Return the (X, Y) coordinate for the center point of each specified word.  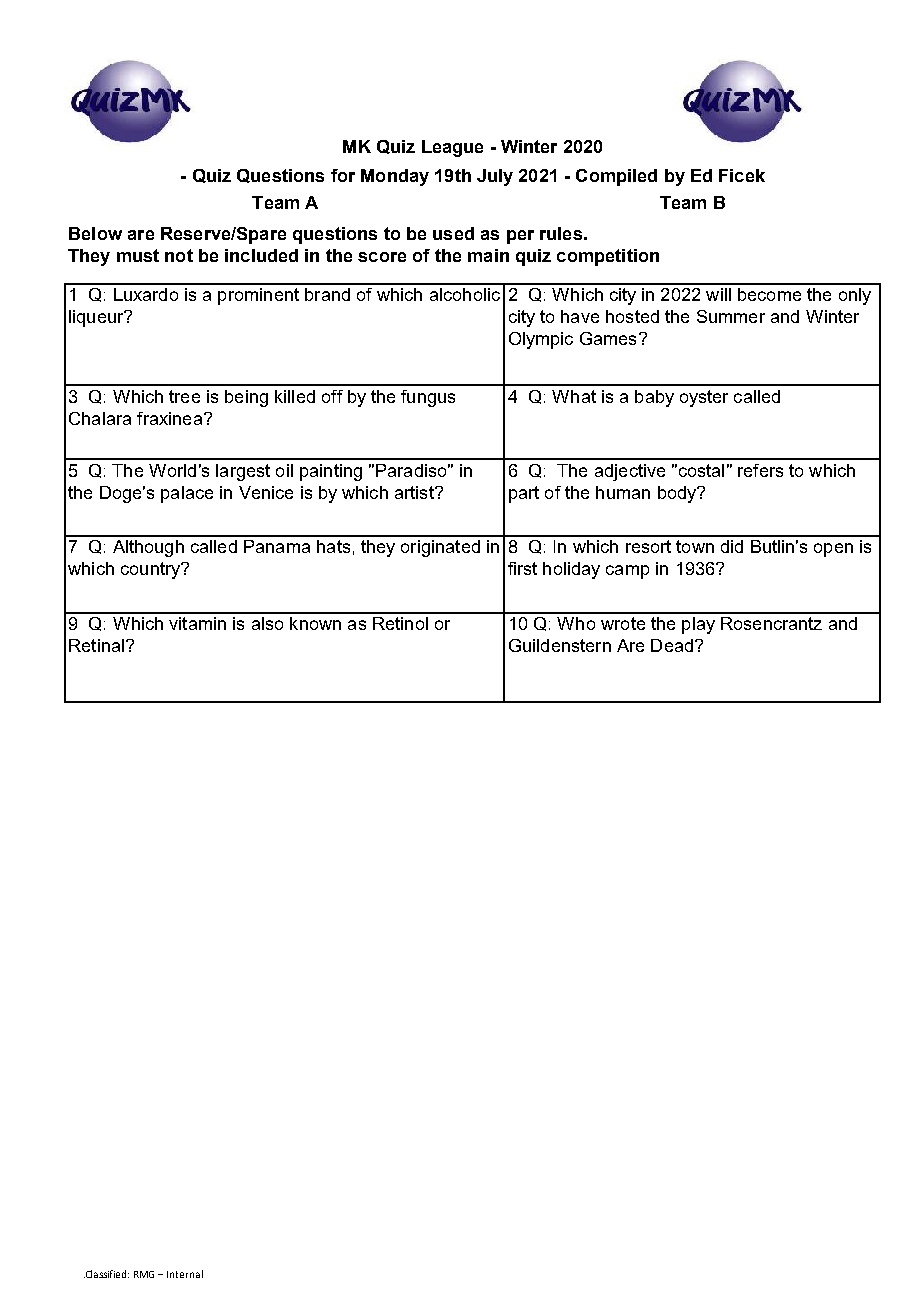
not (179, 255)
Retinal (96, 645)
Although (148, 548)
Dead (672, 645)
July (495, 177)
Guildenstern (560, 645)
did (732, 546)
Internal (185, 1274)
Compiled (616, 177)
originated (440, 548)
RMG (144, 1274)
